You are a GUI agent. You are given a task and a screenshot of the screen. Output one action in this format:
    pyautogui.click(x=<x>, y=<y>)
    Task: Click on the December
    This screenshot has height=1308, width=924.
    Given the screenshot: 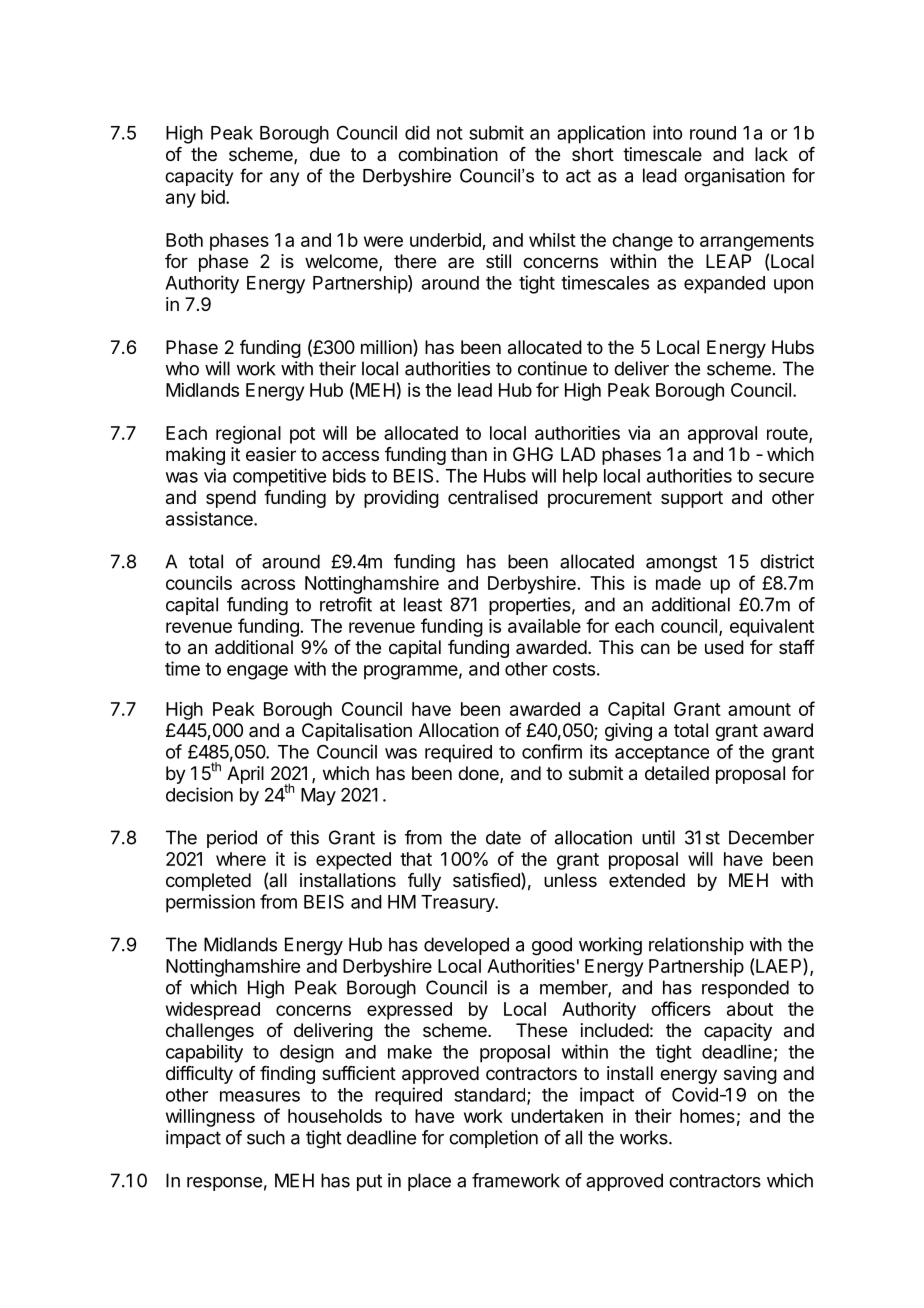 What is the action you would take?
    pyautogui.click(x=771, y=837)
